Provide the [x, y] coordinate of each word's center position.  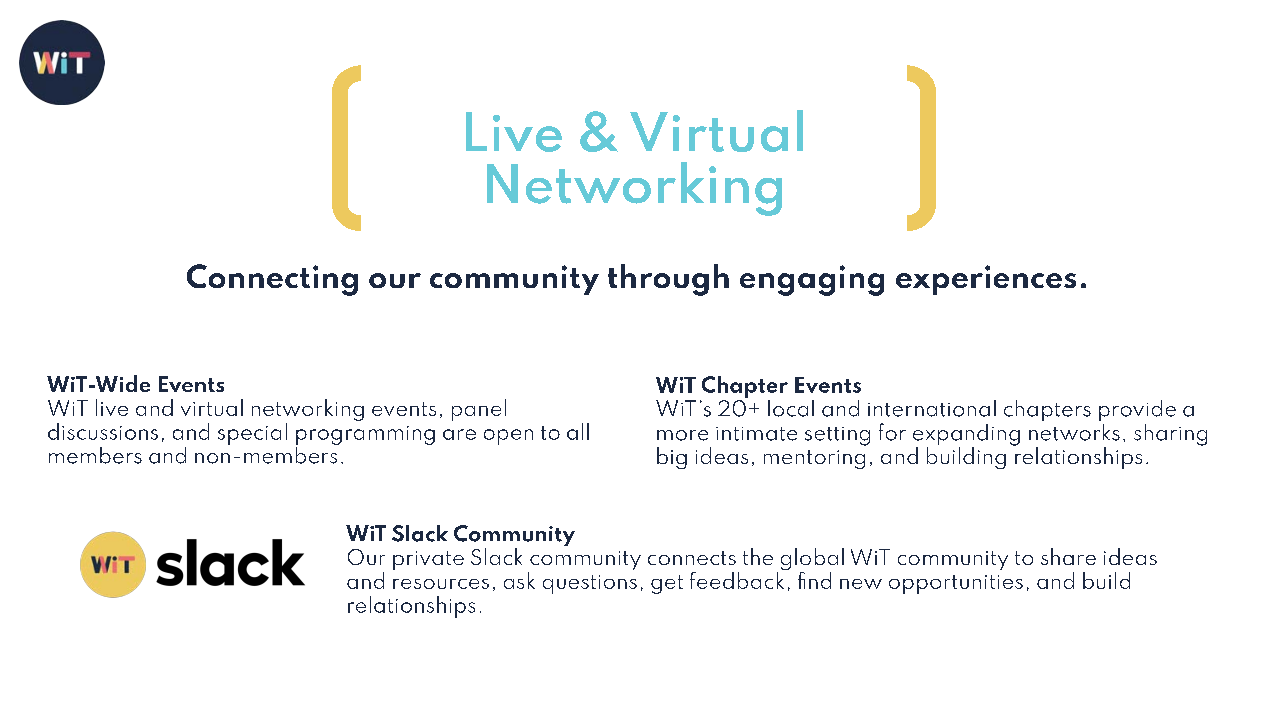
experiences [986, 280]
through [668, 280]
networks [1074, 432]
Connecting [272, 280]
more [682, 435]
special [252, 434]
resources [441, 584]
